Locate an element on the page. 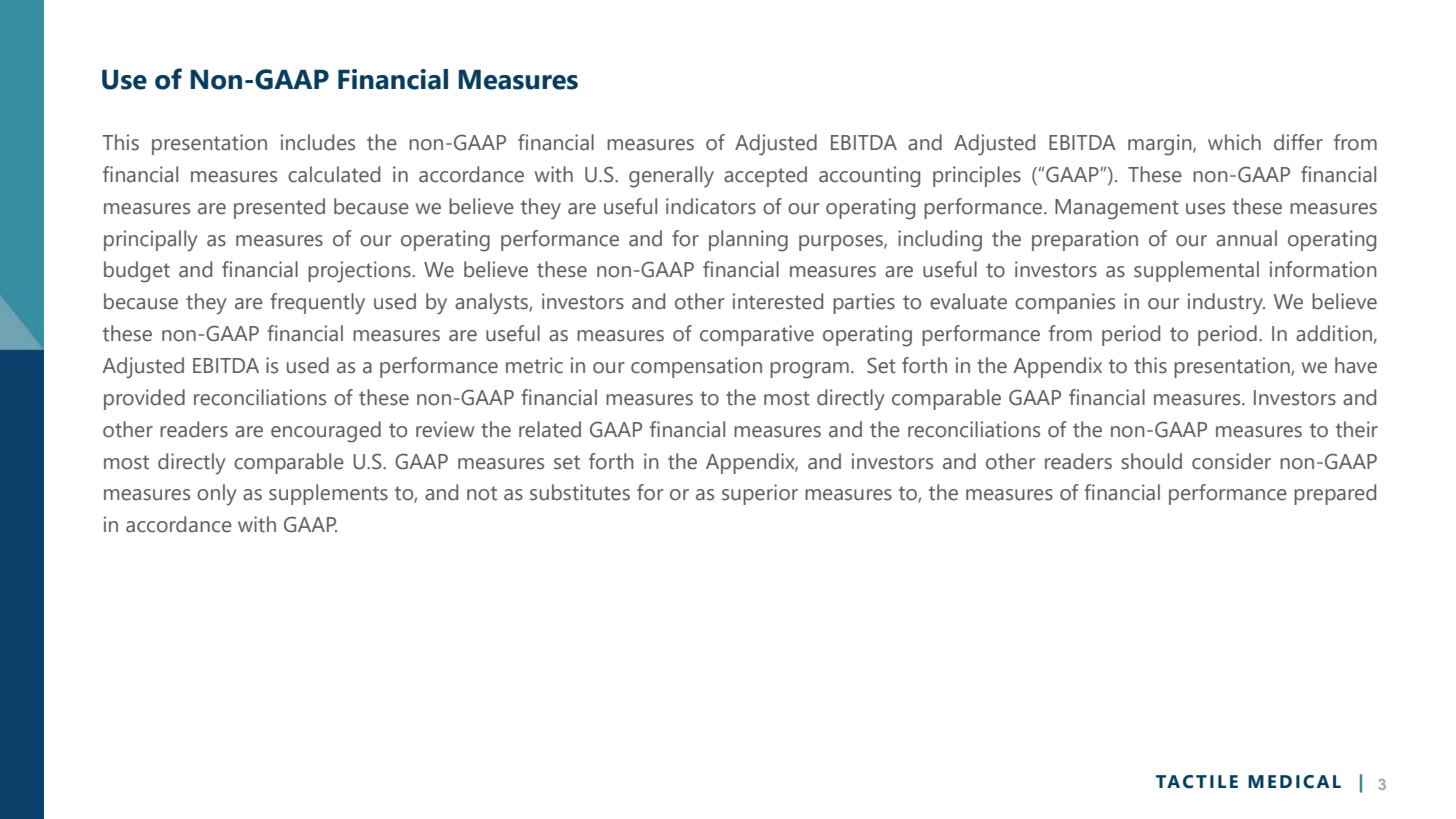 This image has width=1456, height=819. includes is located at coordinates (318, 142).
